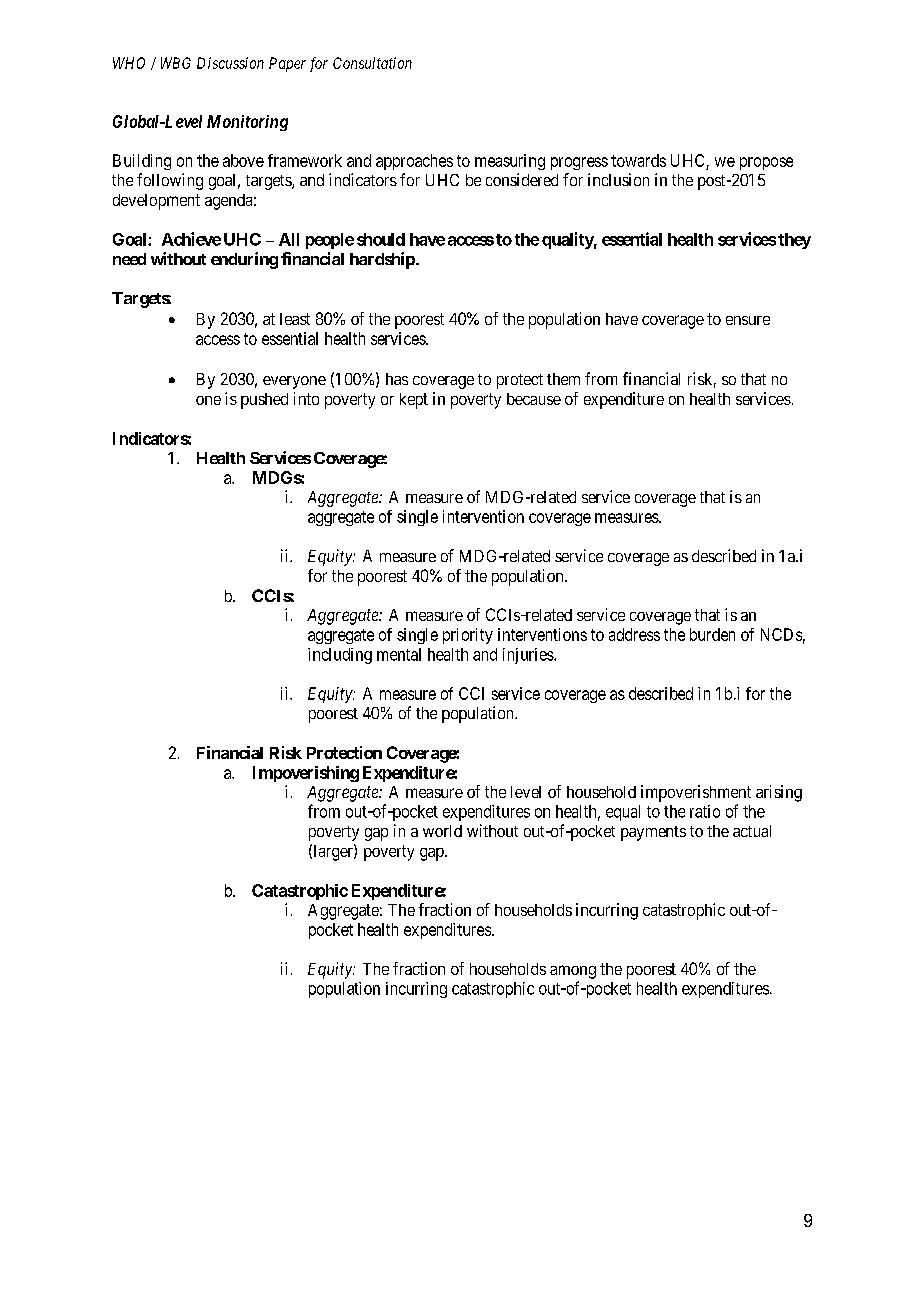 The height and width of the page is (1308, 924). I want to click on Discussion, so click(230, 63).
